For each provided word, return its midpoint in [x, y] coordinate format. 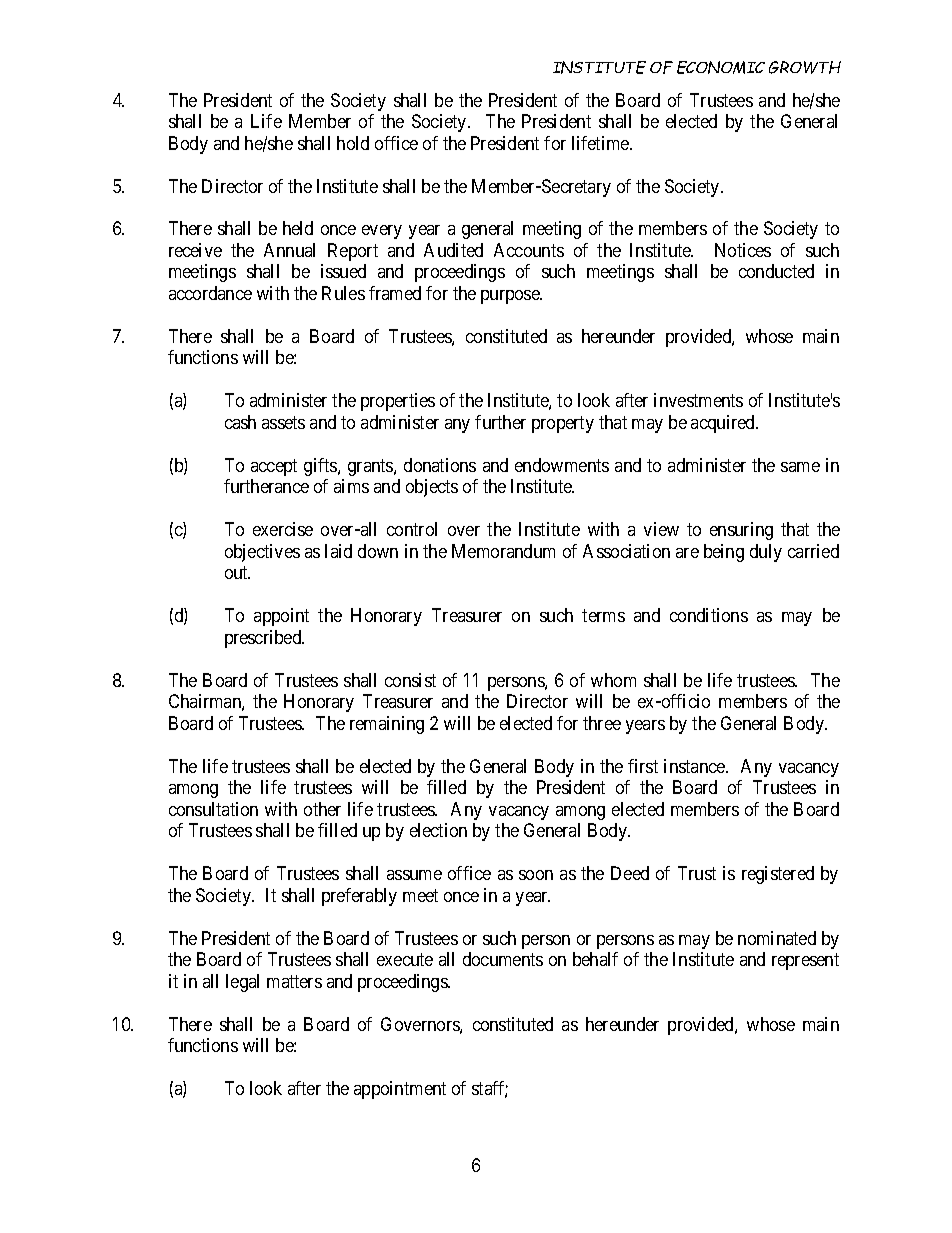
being [724, 553]
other [322, 809]
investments [698, 400]
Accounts [529, 250]
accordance [210, 293]
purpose [511, 297]
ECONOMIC [721, 67]
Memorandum [503, 551]
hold [353, 143]
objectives [262, 553]
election [438, 830]
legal [242, 983]
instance [695, 766]
